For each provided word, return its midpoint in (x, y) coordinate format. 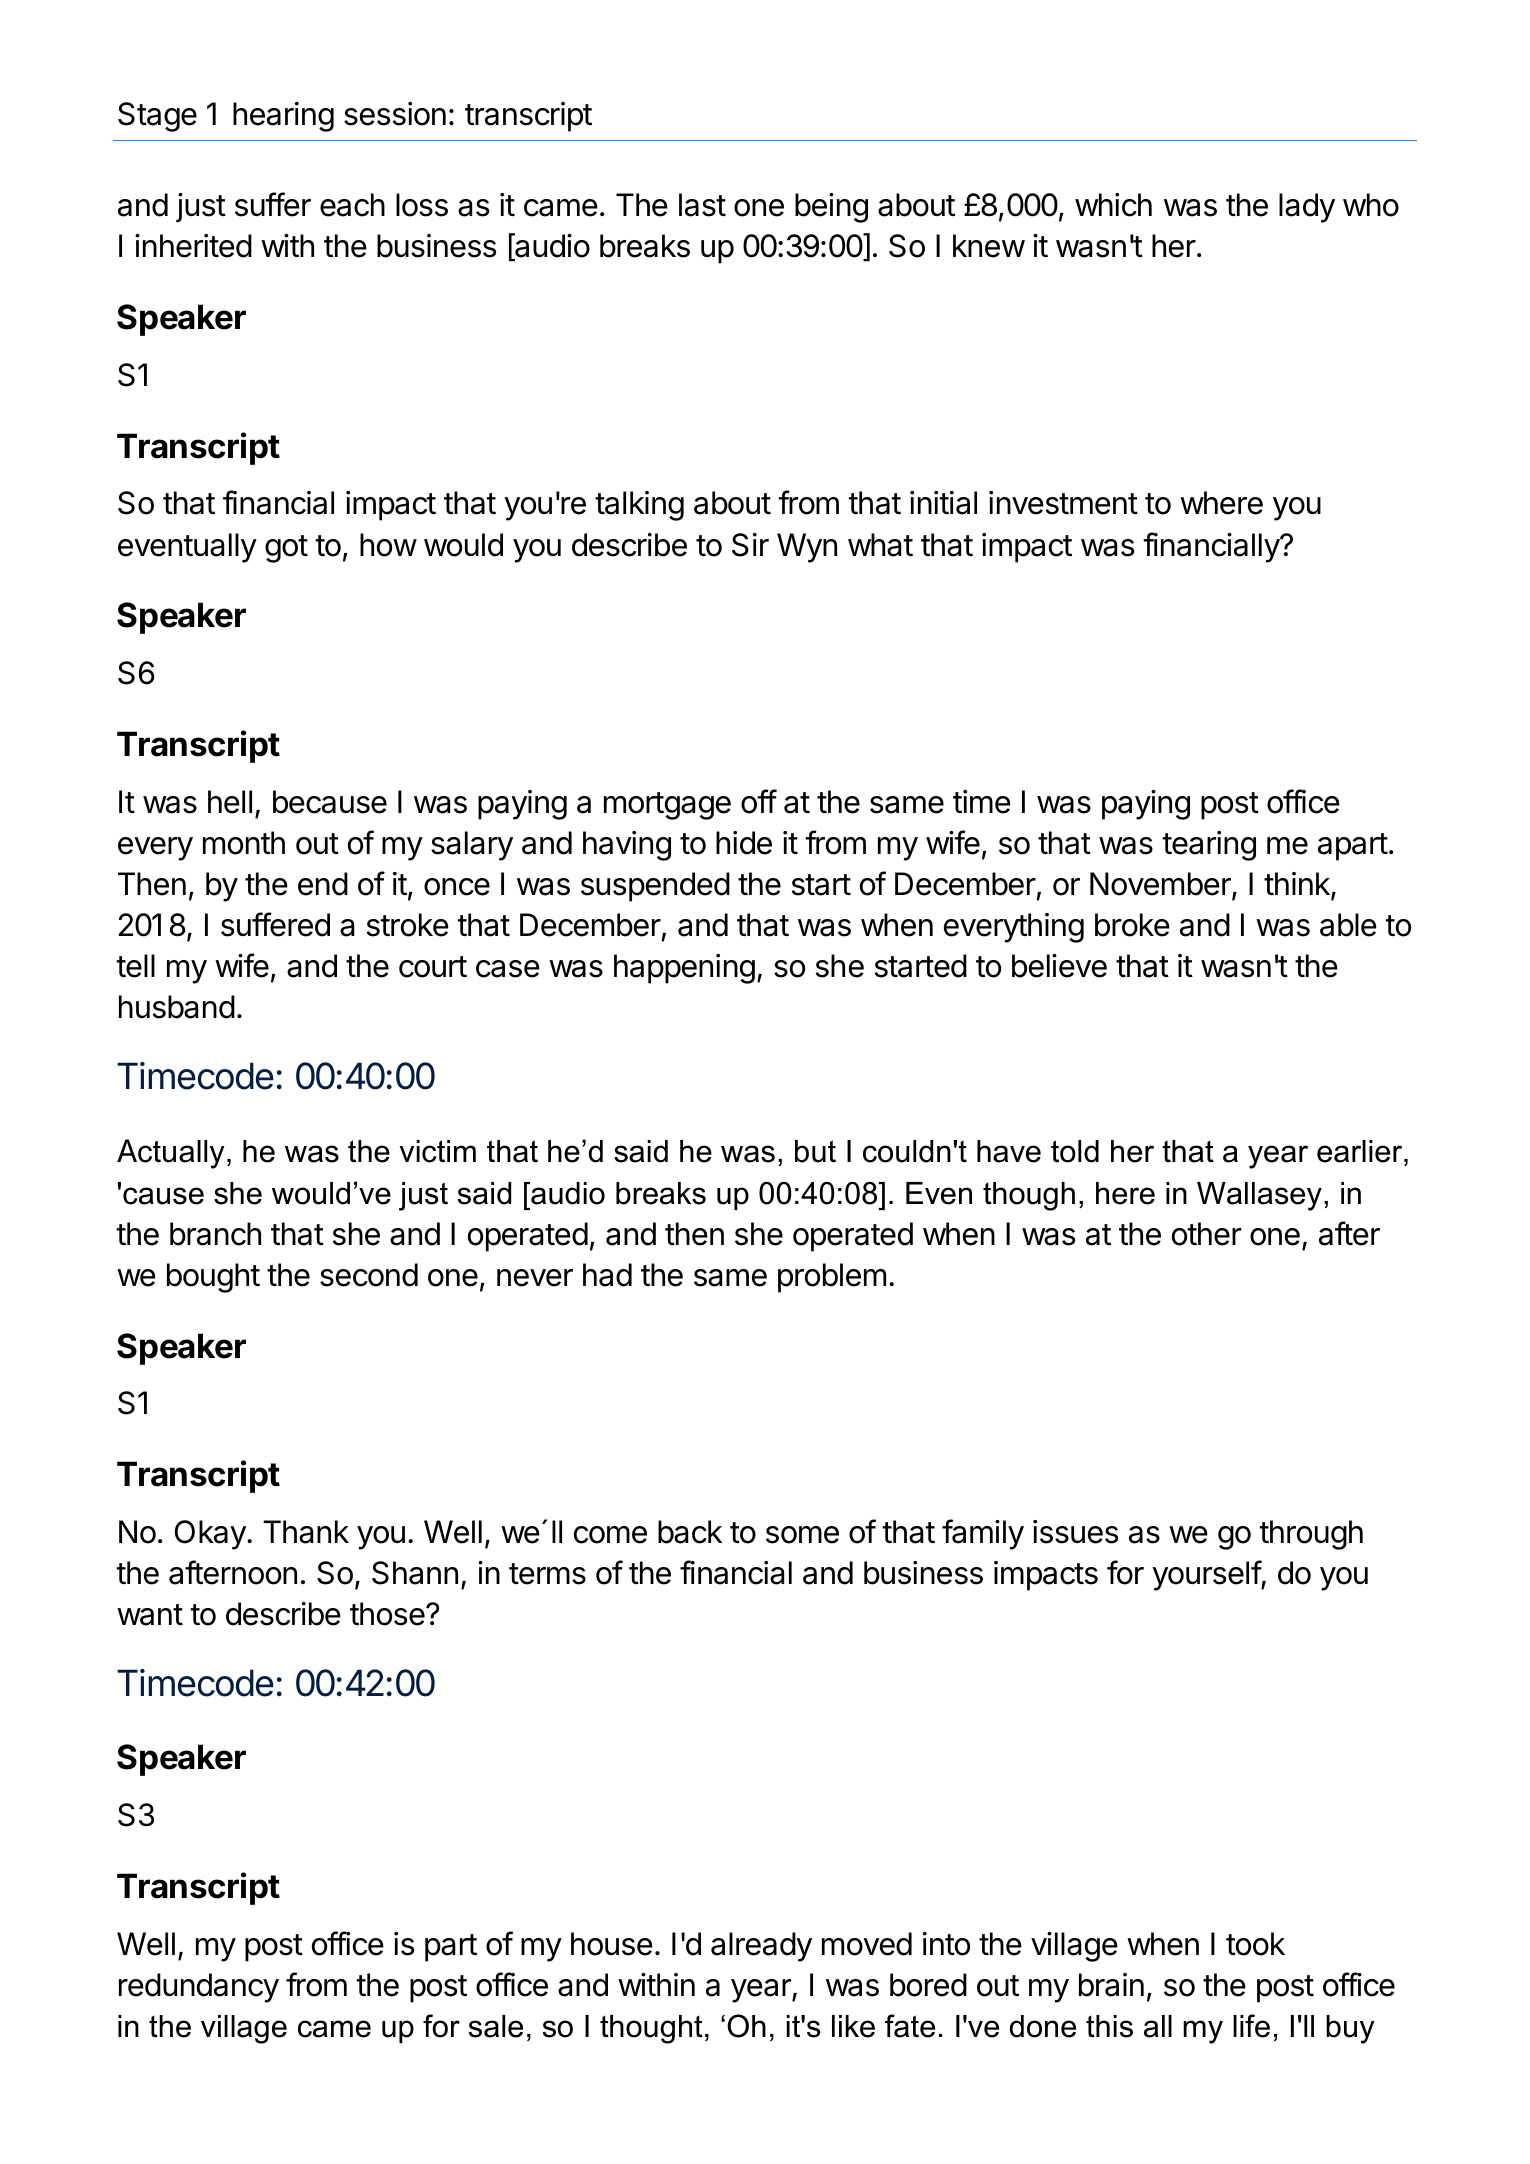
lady (1307, 208)
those (387, 1614)
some (802, 1535)
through (1311, 1535)
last (702, 205)
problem (832, 1278)
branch (215, 1234)
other (1206, 1234)
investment (1063, 503)
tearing (1209, 846)
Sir (750, 545)
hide (744, 843)
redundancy (199, 1988)
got (286, 549)
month (244, 843)
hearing (283, 117)
